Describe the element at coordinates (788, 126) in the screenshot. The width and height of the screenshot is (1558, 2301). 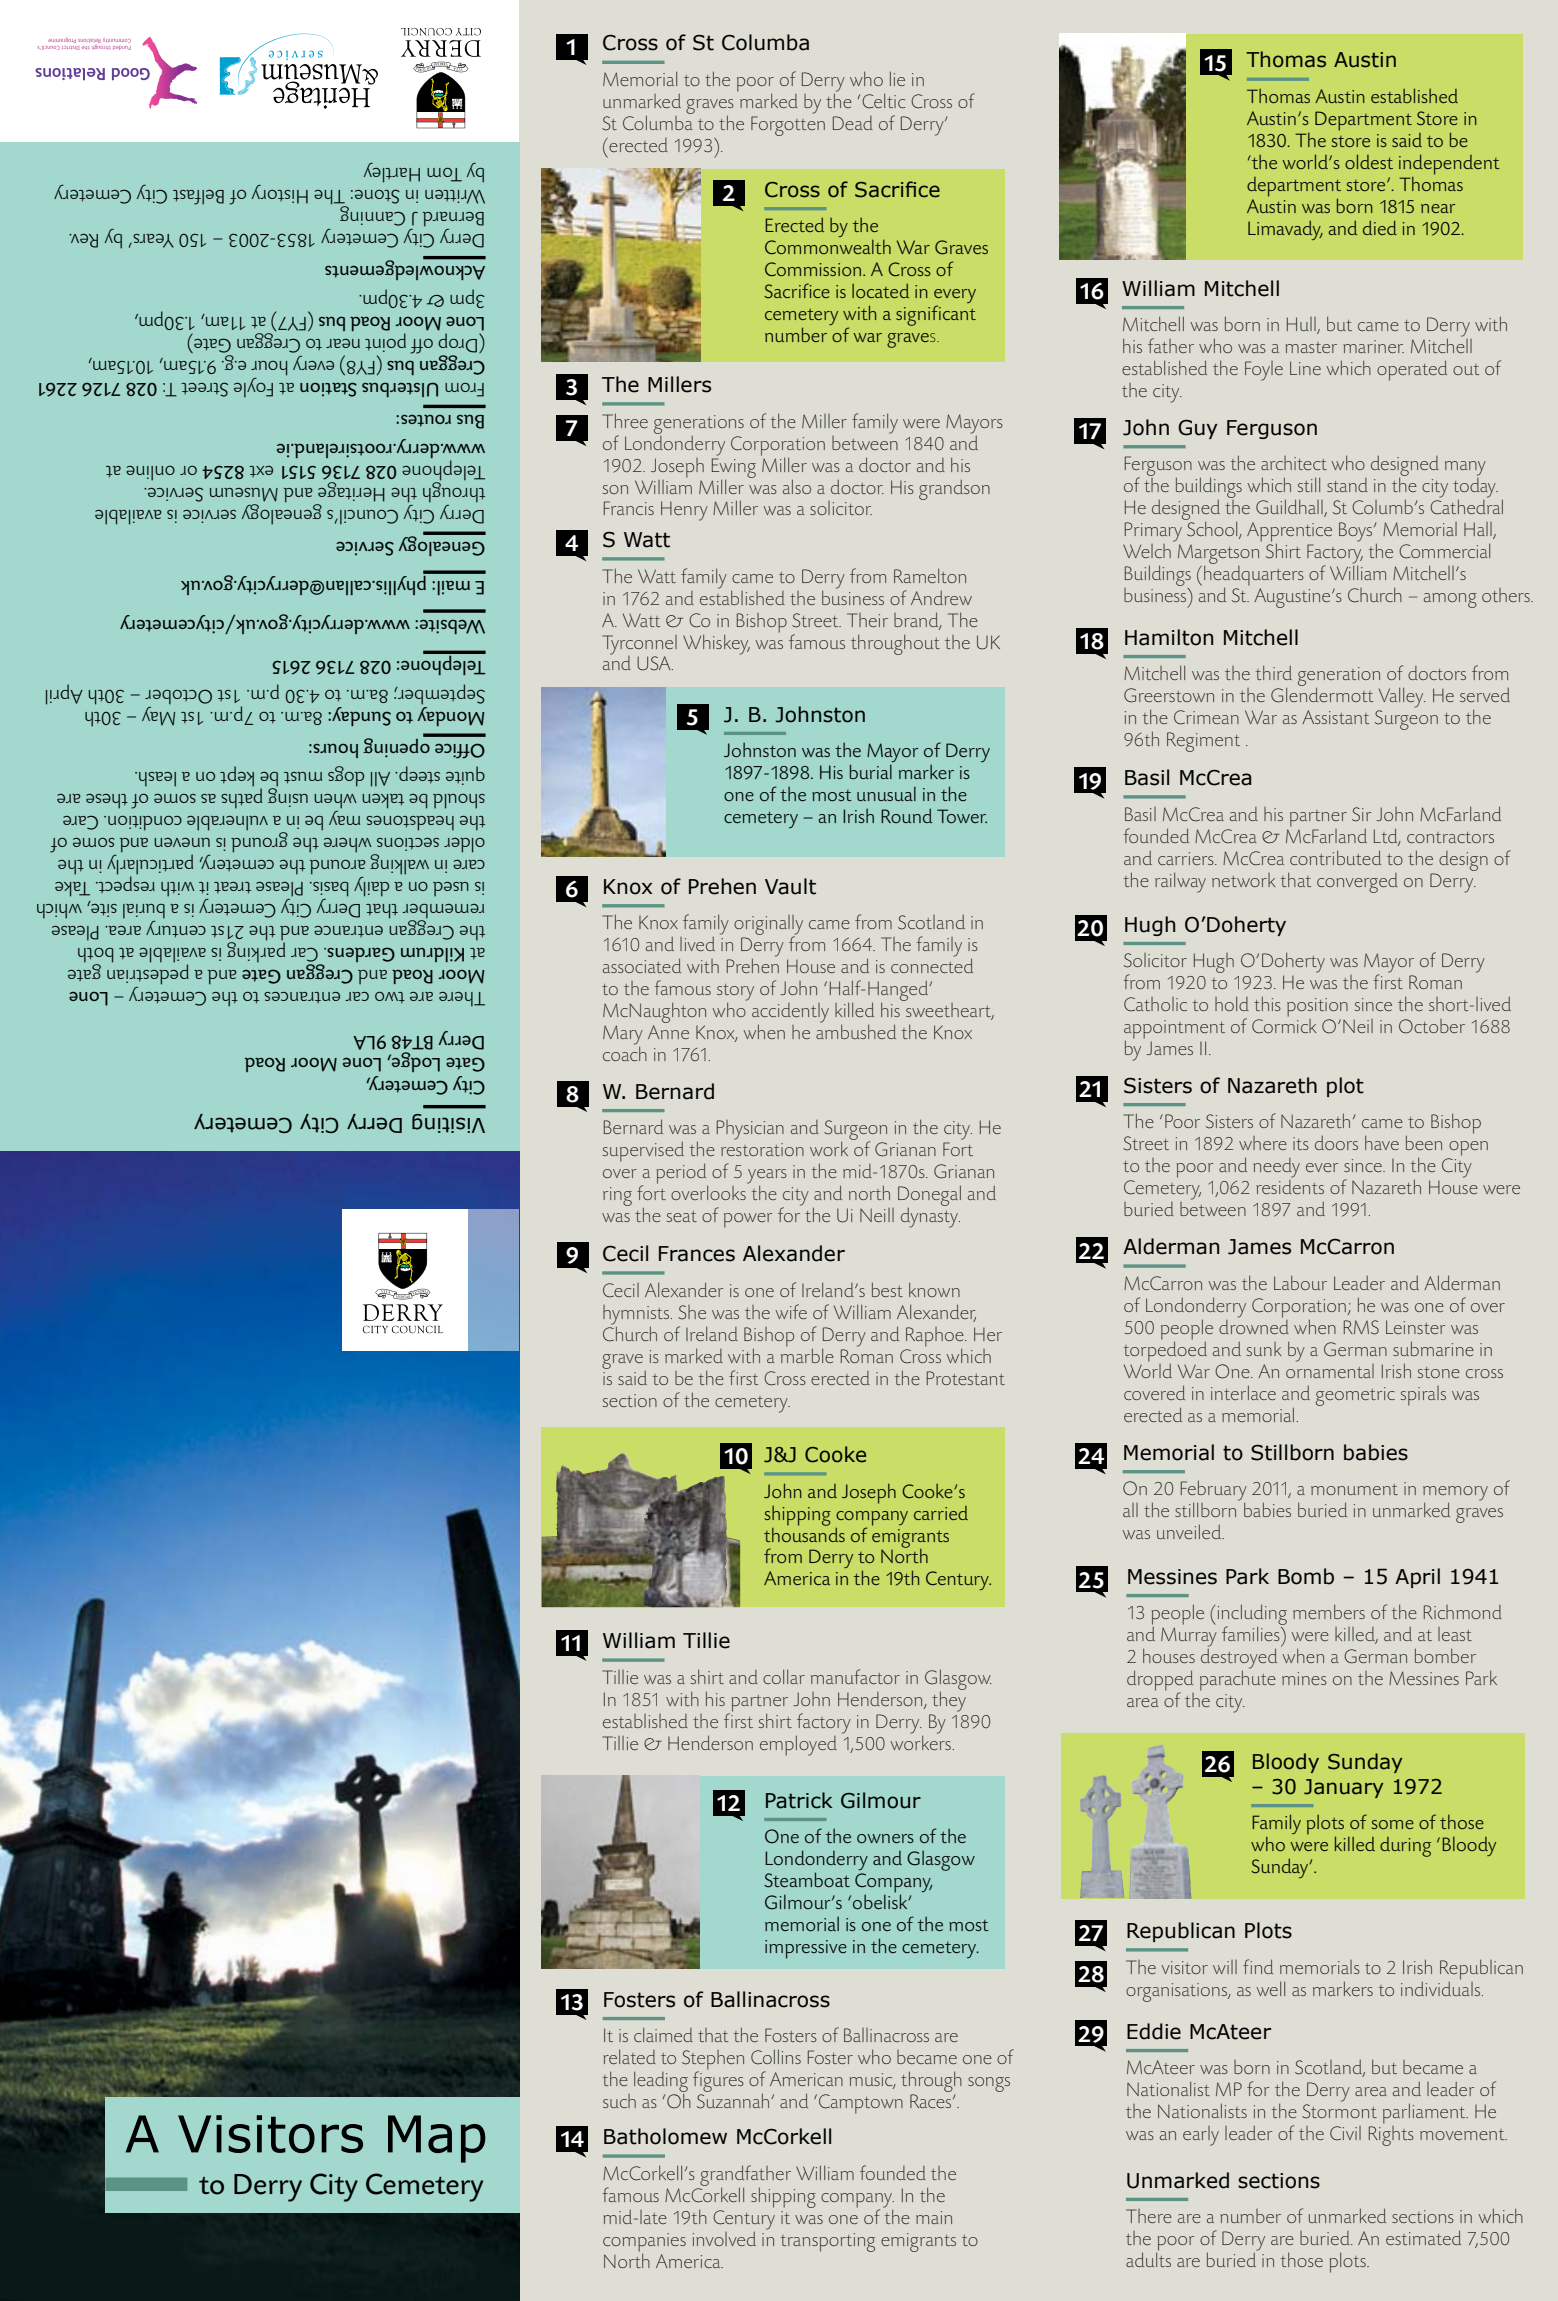
I see `Forgotten` at that location.
